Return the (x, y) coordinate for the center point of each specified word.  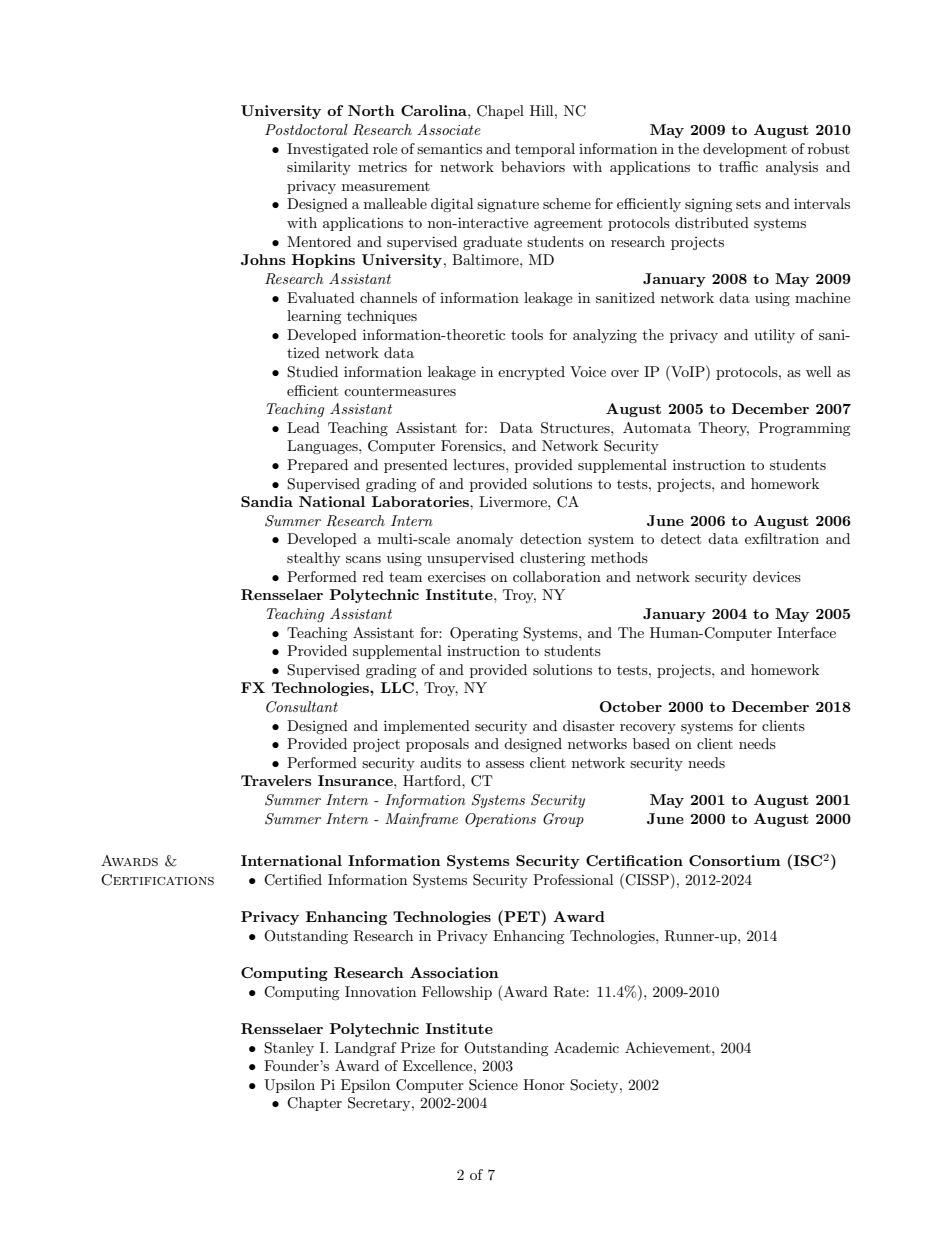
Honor (544, 1084)
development (745, 150)
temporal (545, 150)
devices (777, 576)
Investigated (328, 150)
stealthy (313, 559)
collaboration (557, 576)
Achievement (669, 1047)
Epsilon (365, 1086)
